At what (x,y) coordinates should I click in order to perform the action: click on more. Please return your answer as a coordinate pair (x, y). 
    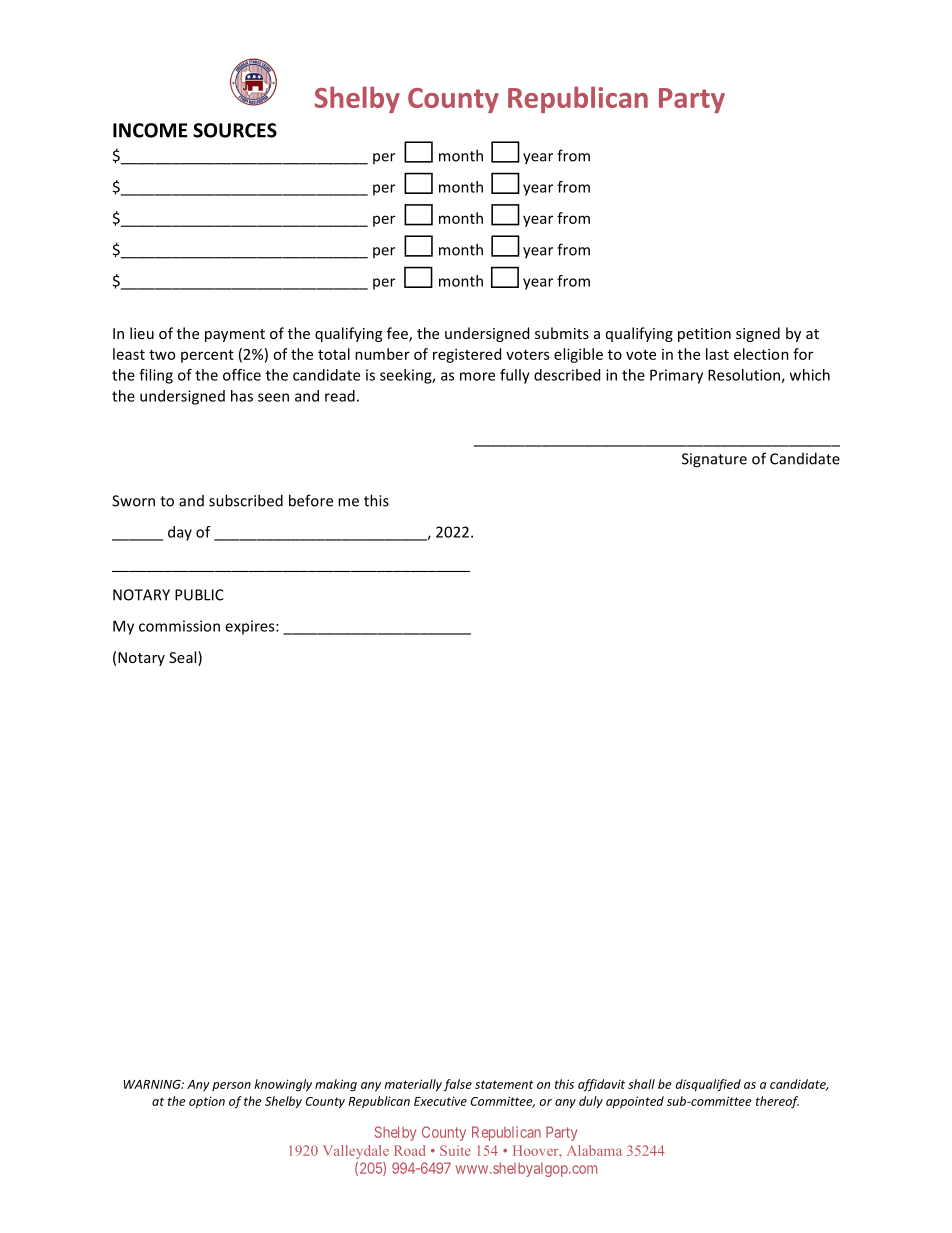
    Looking at the image, I should click on (477, 376).
